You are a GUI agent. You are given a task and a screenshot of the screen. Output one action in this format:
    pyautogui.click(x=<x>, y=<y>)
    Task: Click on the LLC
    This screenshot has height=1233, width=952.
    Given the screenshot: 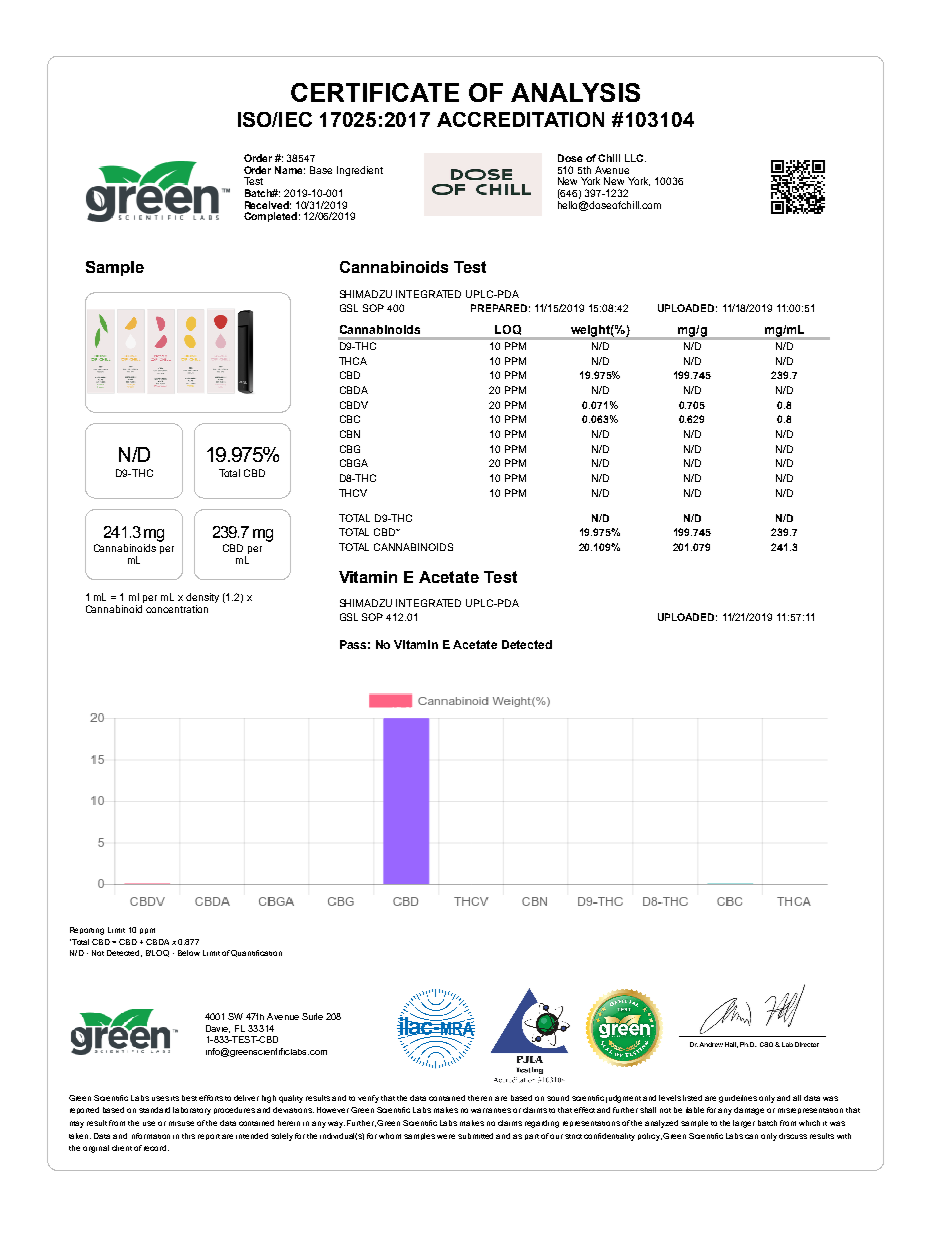 What is the action you would take?
    pyautogui.click(x=635, y=158)
